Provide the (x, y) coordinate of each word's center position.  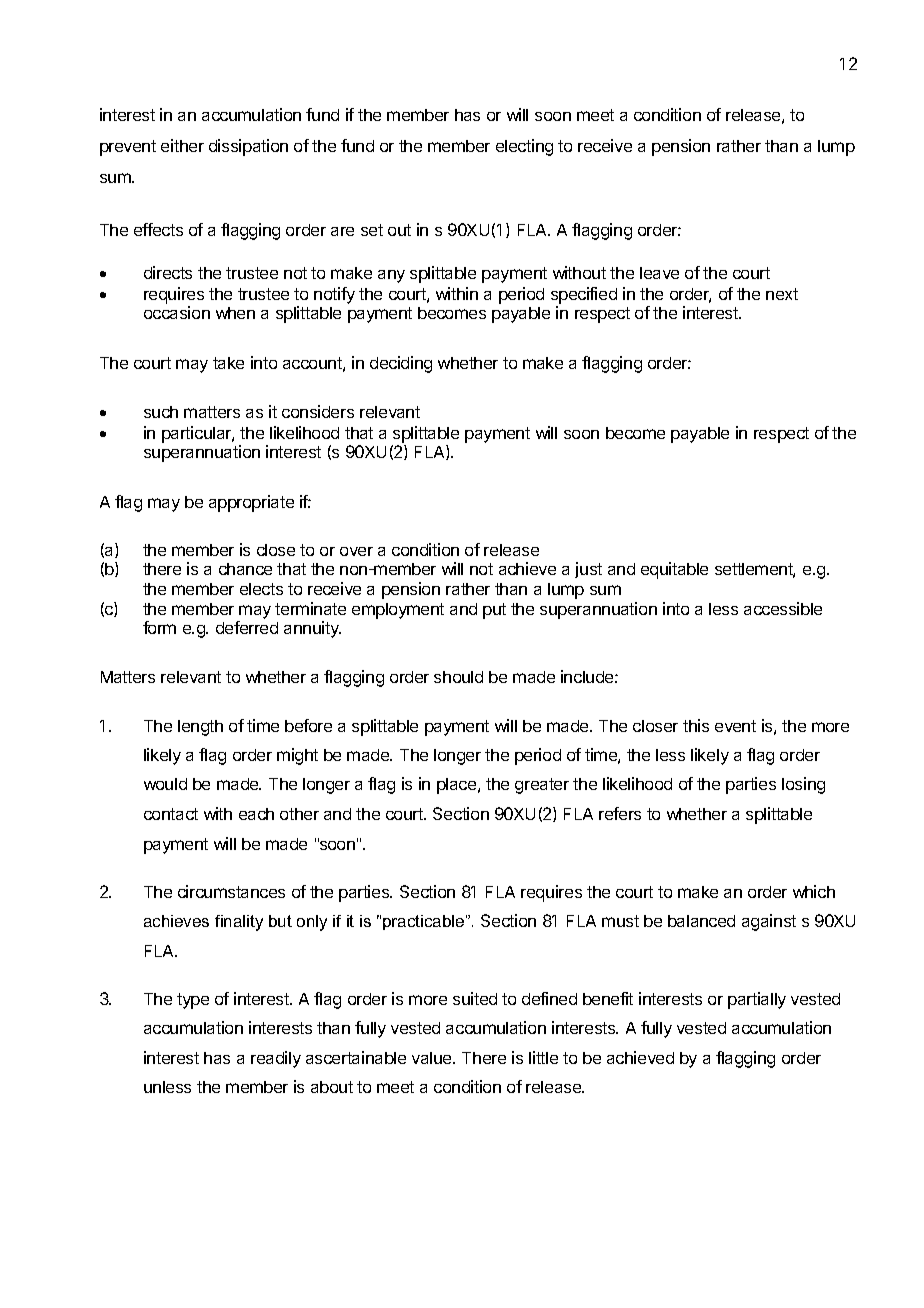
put (494, 611)
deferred (247, 627)
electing (524, 147)
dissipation (248, 147)
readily (276, 1059)
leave (659, 273)
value (433, 1058)
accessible (783, 608)
